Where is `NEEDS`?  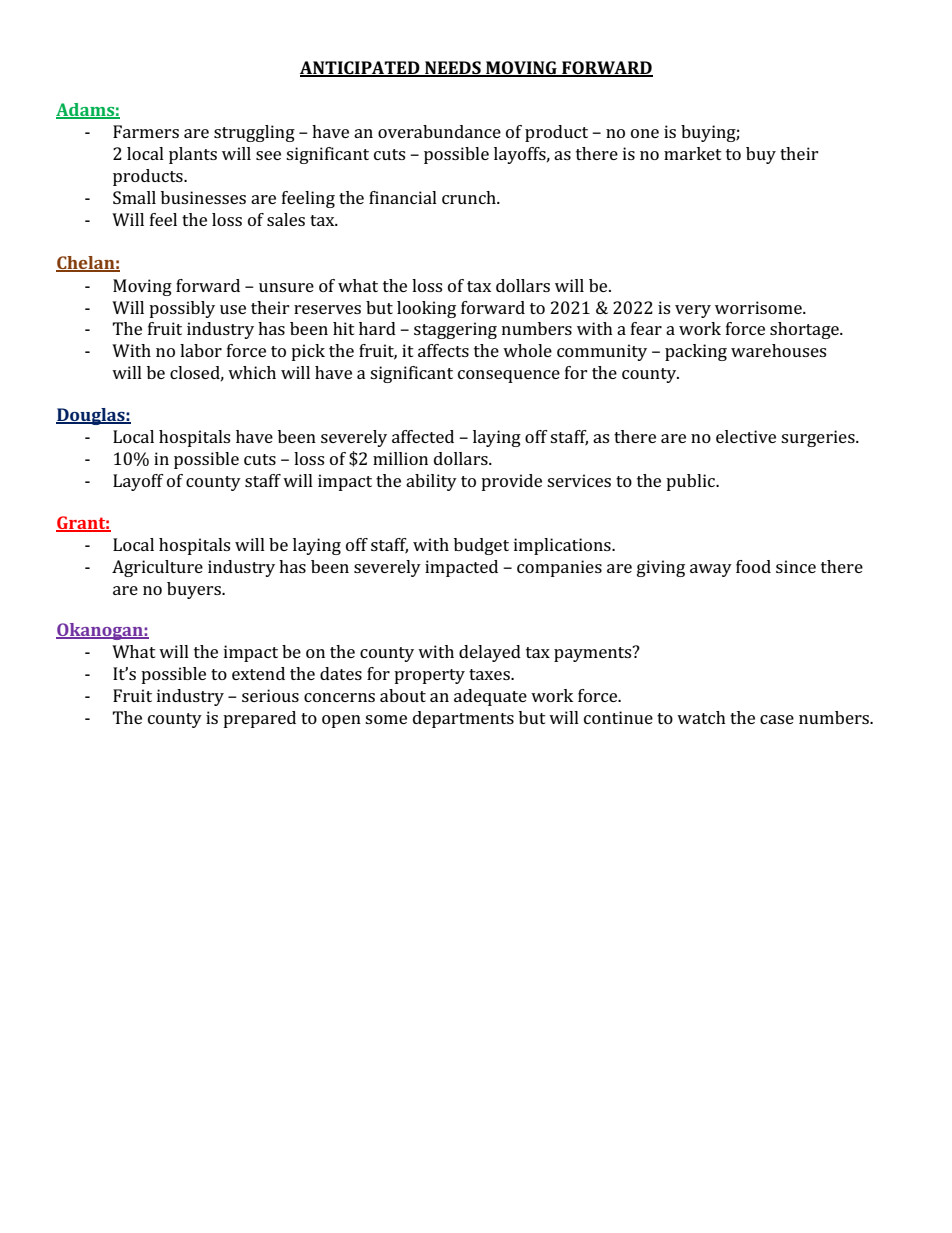
NEEDS is located at coordinates (453, 69).
